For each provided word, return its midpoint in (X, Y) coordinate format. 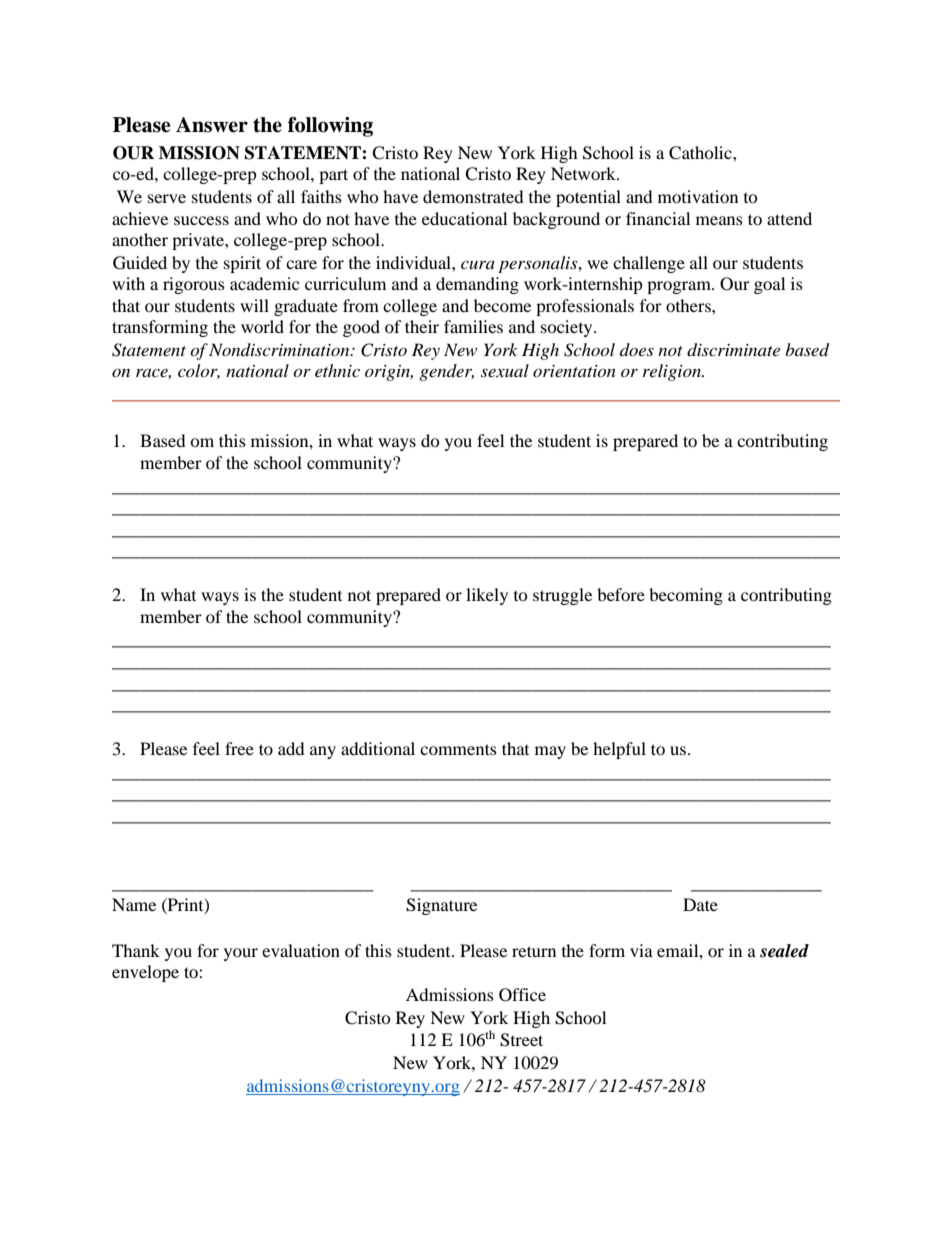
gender (446, 372)
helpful (619, 750)
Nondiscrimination (280, 349)
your (241, 954)
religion (673, 372)
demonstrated (473, 196)
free (239, 748)
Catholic (701, 153)
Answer (212, 125)
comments (458, 749)
